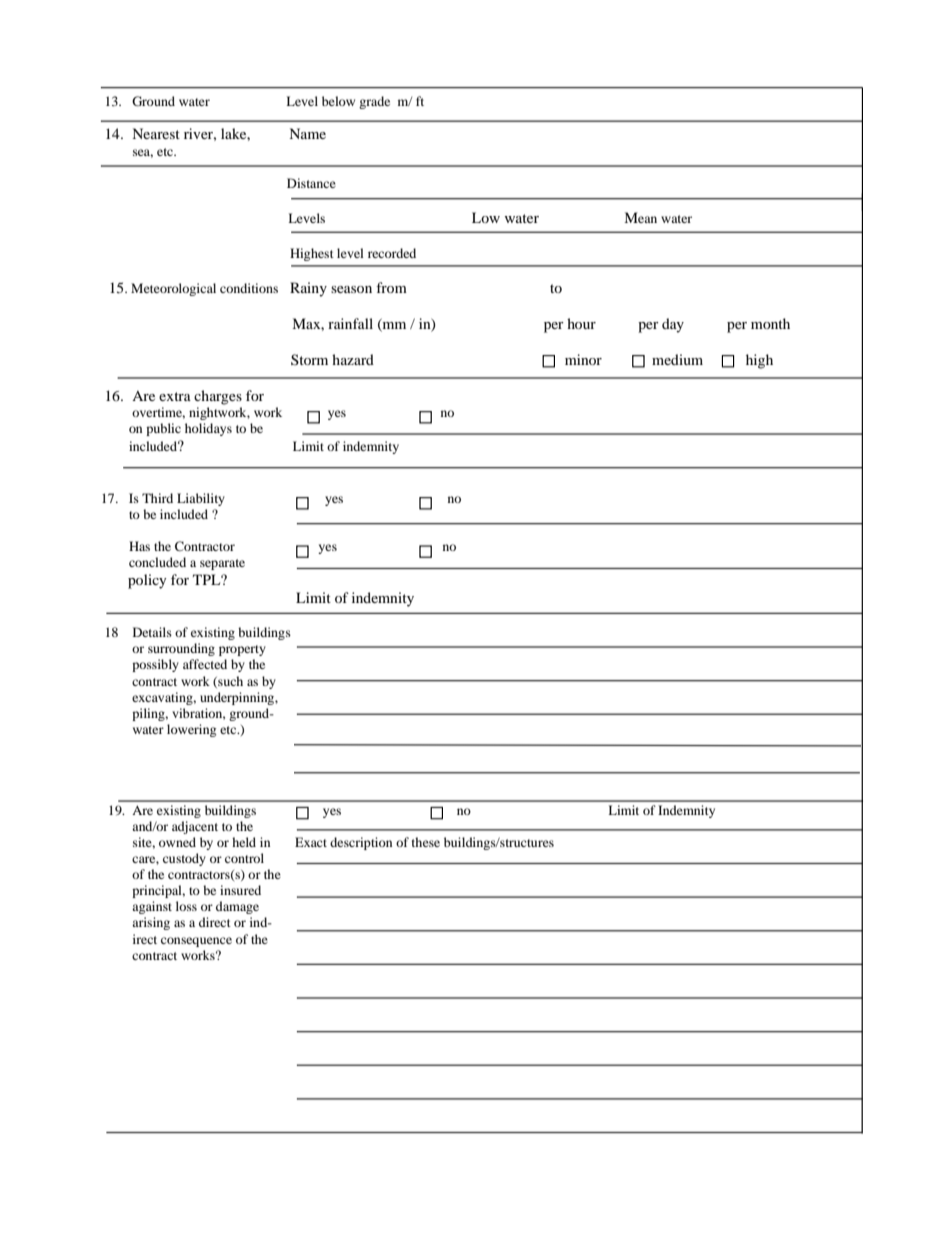  What do you see at coordinates (237, 907) in the document?
I see `damage` at bounding box center [237, 907].
